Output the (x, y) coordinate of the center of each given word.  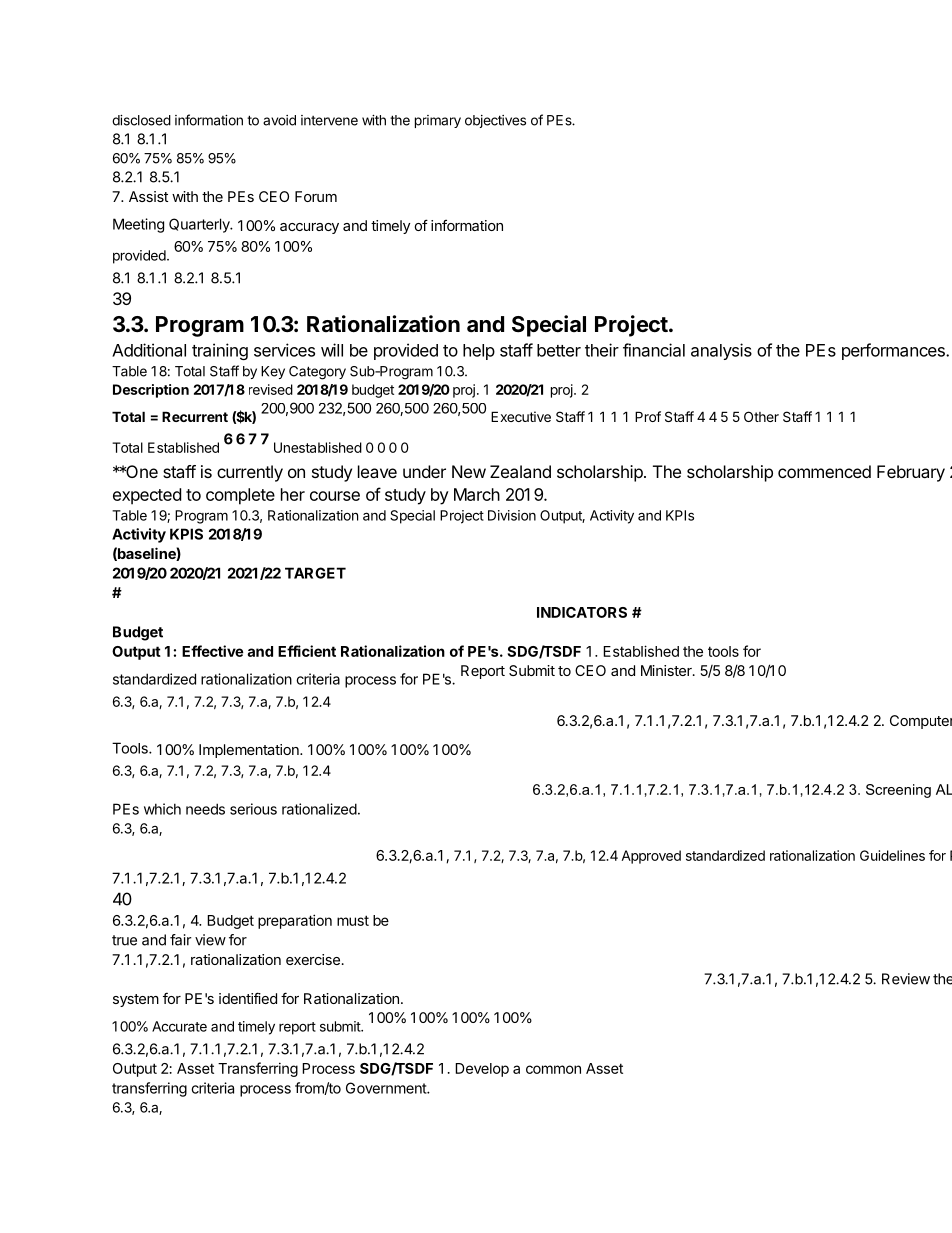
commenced (824, 471)
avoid (279, 120)
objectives (495, 121)
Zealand (520, 471)
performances (894, 351)
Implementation (250, 751)
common (553, 1069)
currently (250, 473)
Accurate (179, 1026)
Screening (898, 791)
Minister (667, 670)
